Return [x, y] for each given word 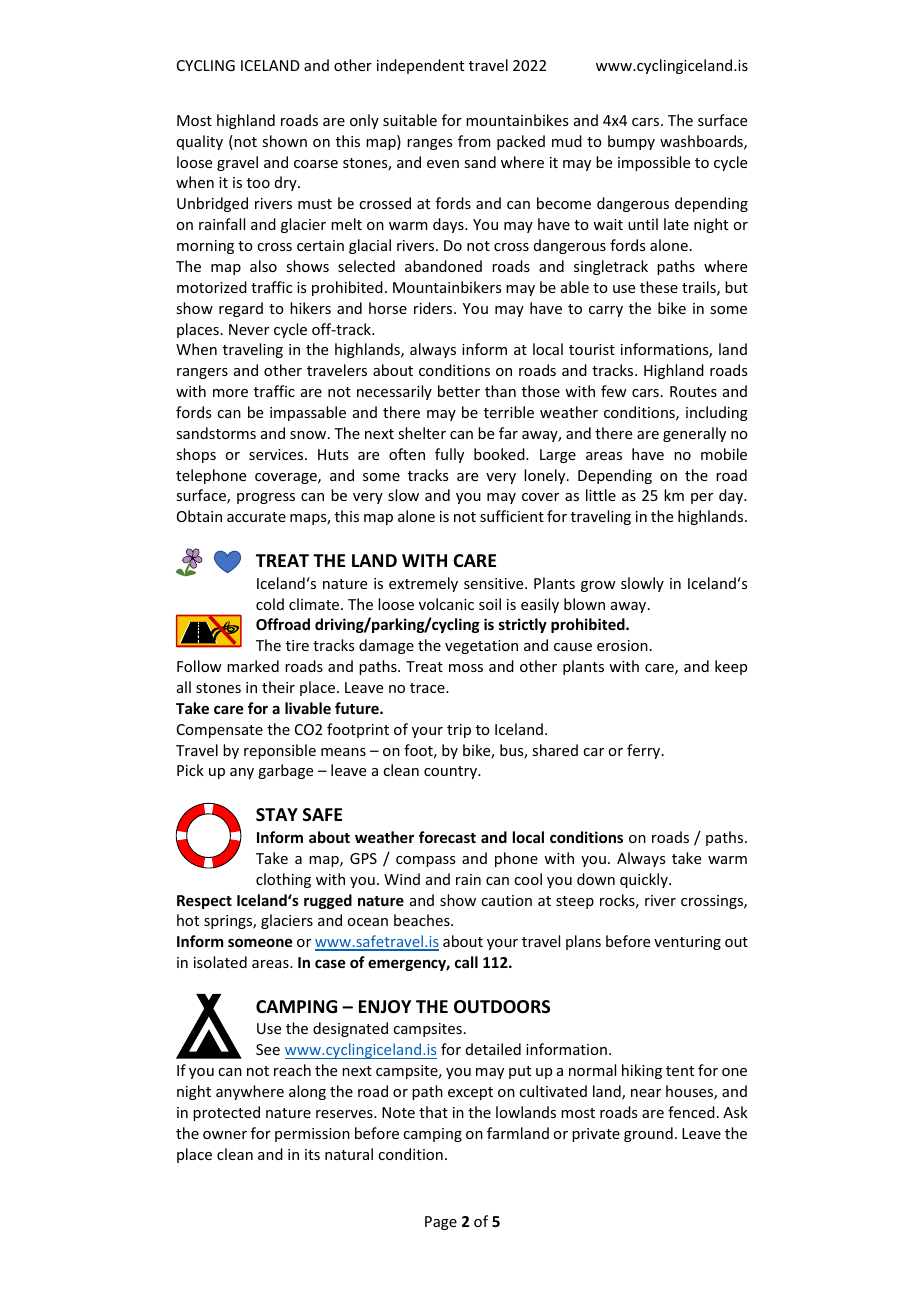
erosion [622, 645]
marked [253, 666]
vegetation [481, 647]
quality [200, 142]
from [474, 141]
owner [225, 1135]
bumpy [631, 142]
